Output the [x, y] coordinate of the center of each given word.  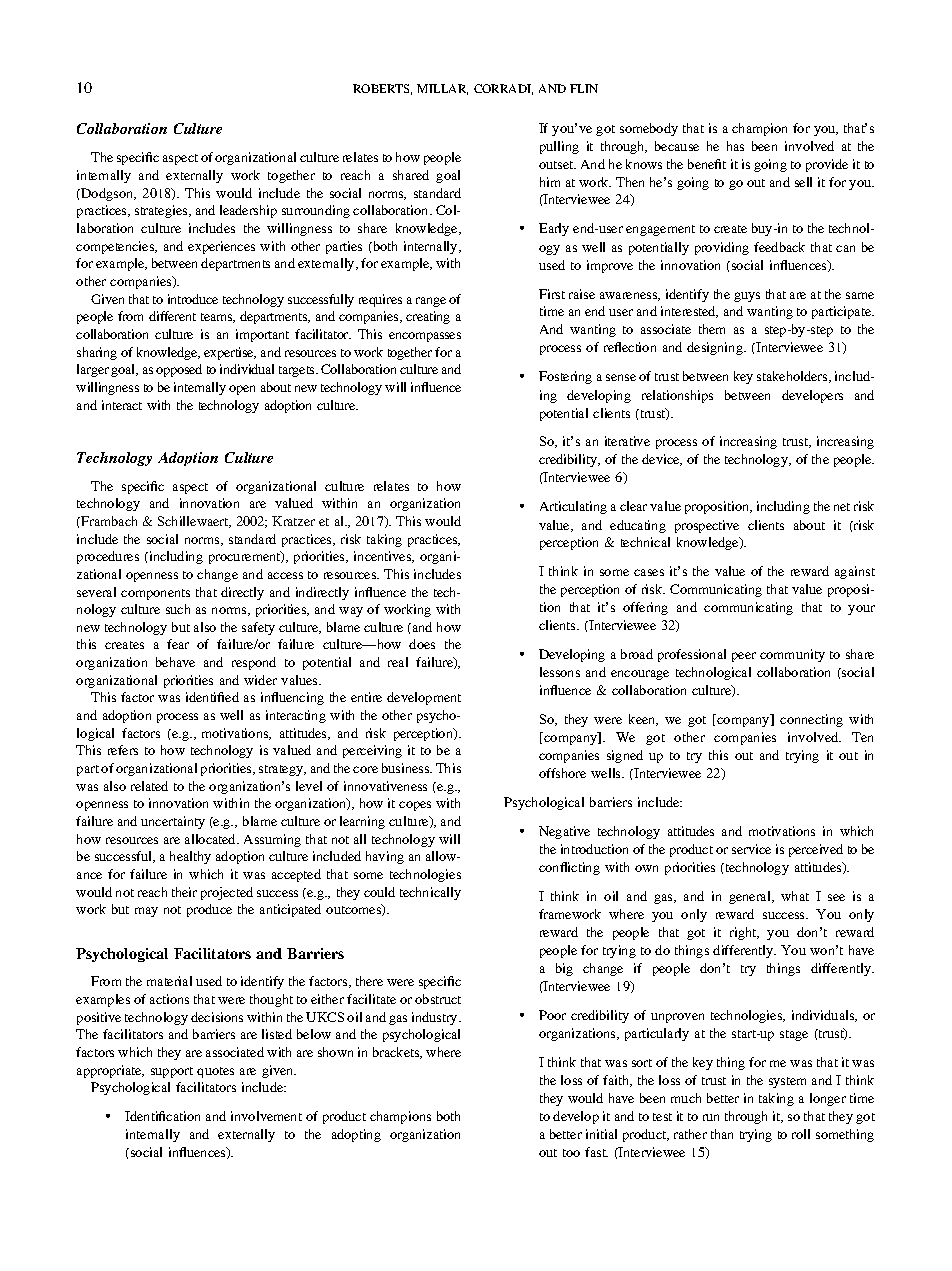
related [149, 786]
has [735, 146]
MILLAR [442, 89]
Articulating [573, 507]
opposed [179, 370]
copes [415, 806]
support [172, 1072]
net [842, 507]
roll [801, 1134]
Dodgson [107, 194]
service [751, 849]
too [571, 1153]
